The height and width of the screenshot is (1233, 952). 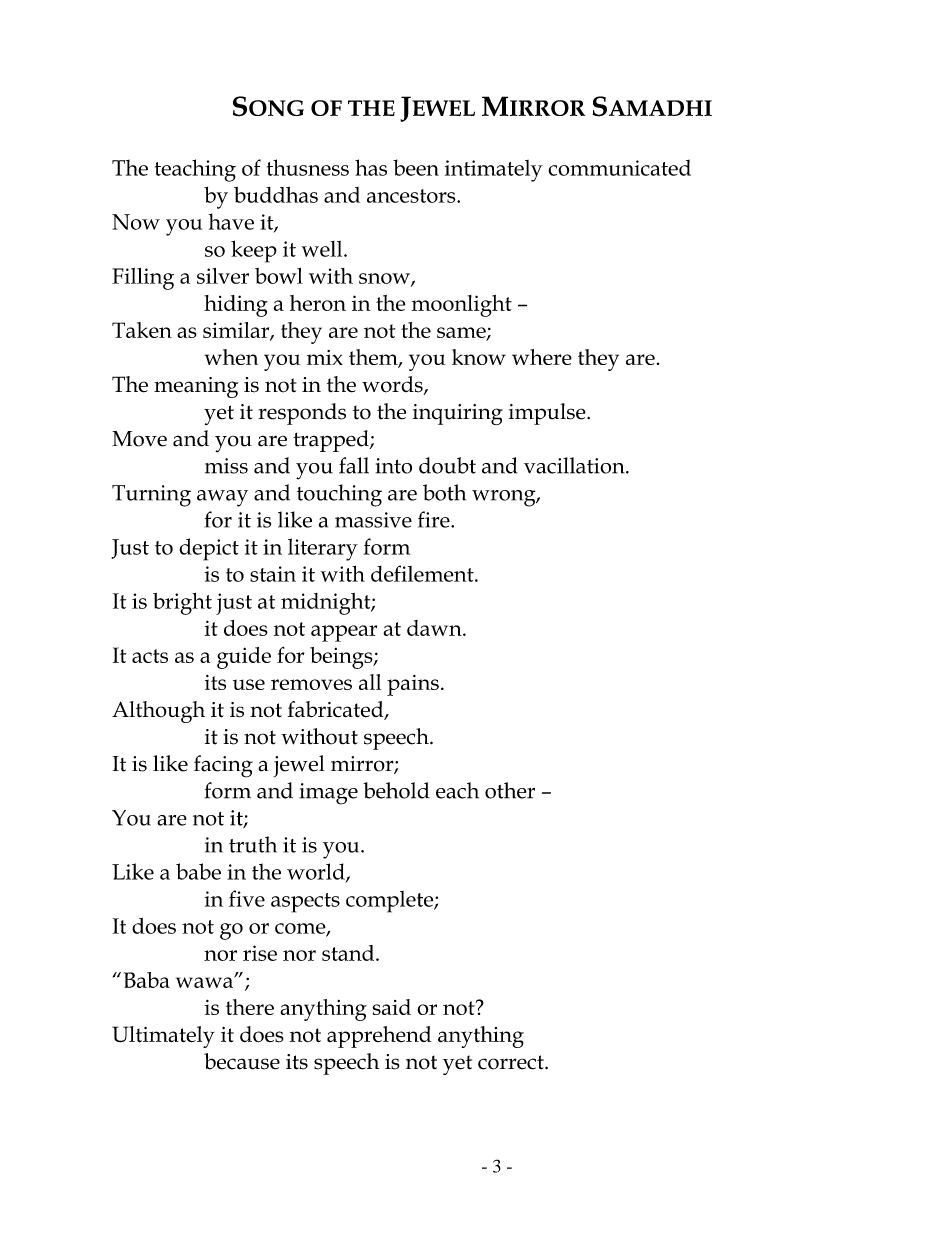 I want to click on have, so click(x=231, y=221).
